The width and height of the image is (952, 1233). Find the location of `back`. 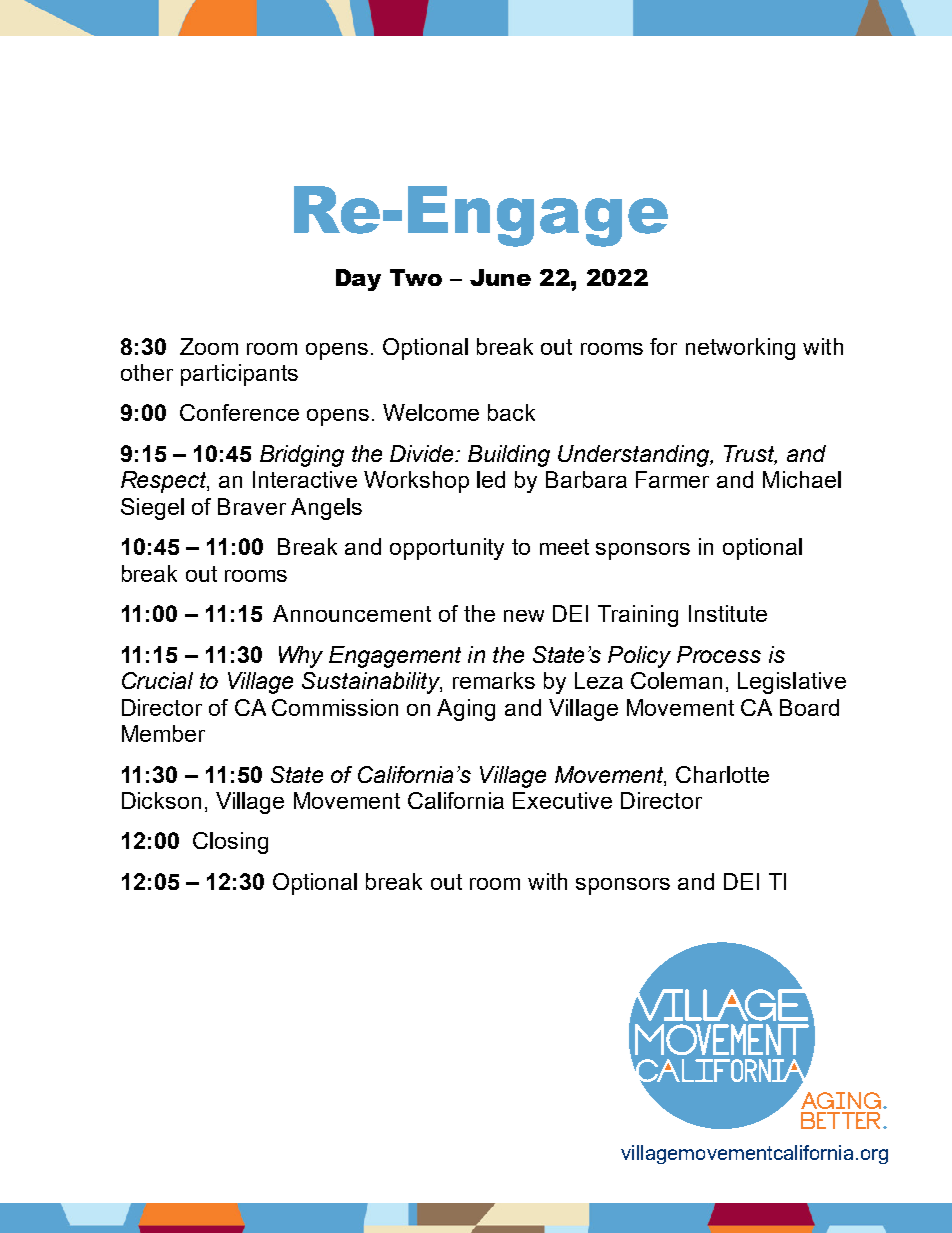

back is located at coordinates (511, 412).
